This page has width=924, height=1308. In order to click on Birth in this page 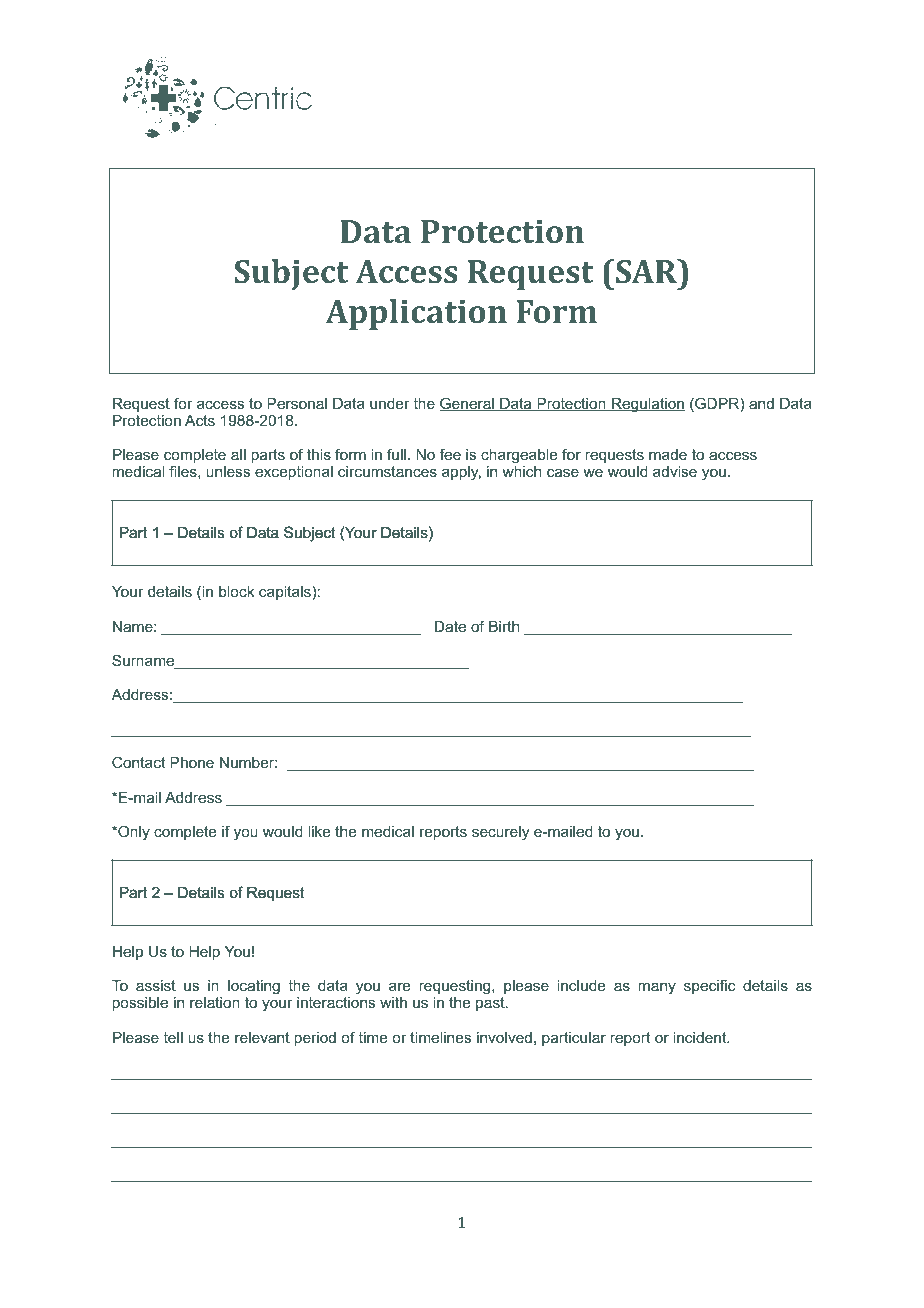, I will do `click(504, 626)`.
